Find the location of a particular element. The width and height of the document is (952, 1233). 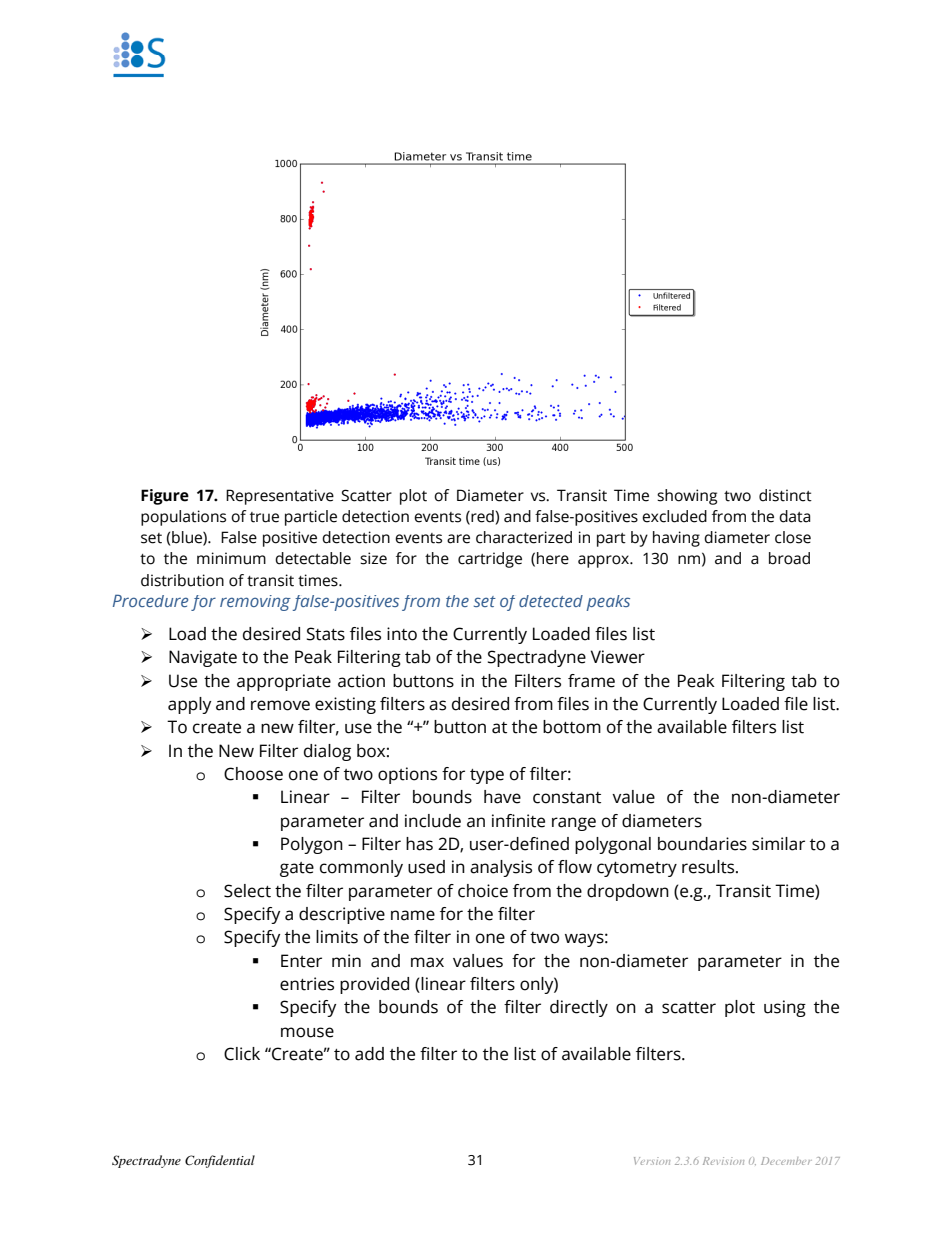

excluded is located at coordinates (674, 516).
